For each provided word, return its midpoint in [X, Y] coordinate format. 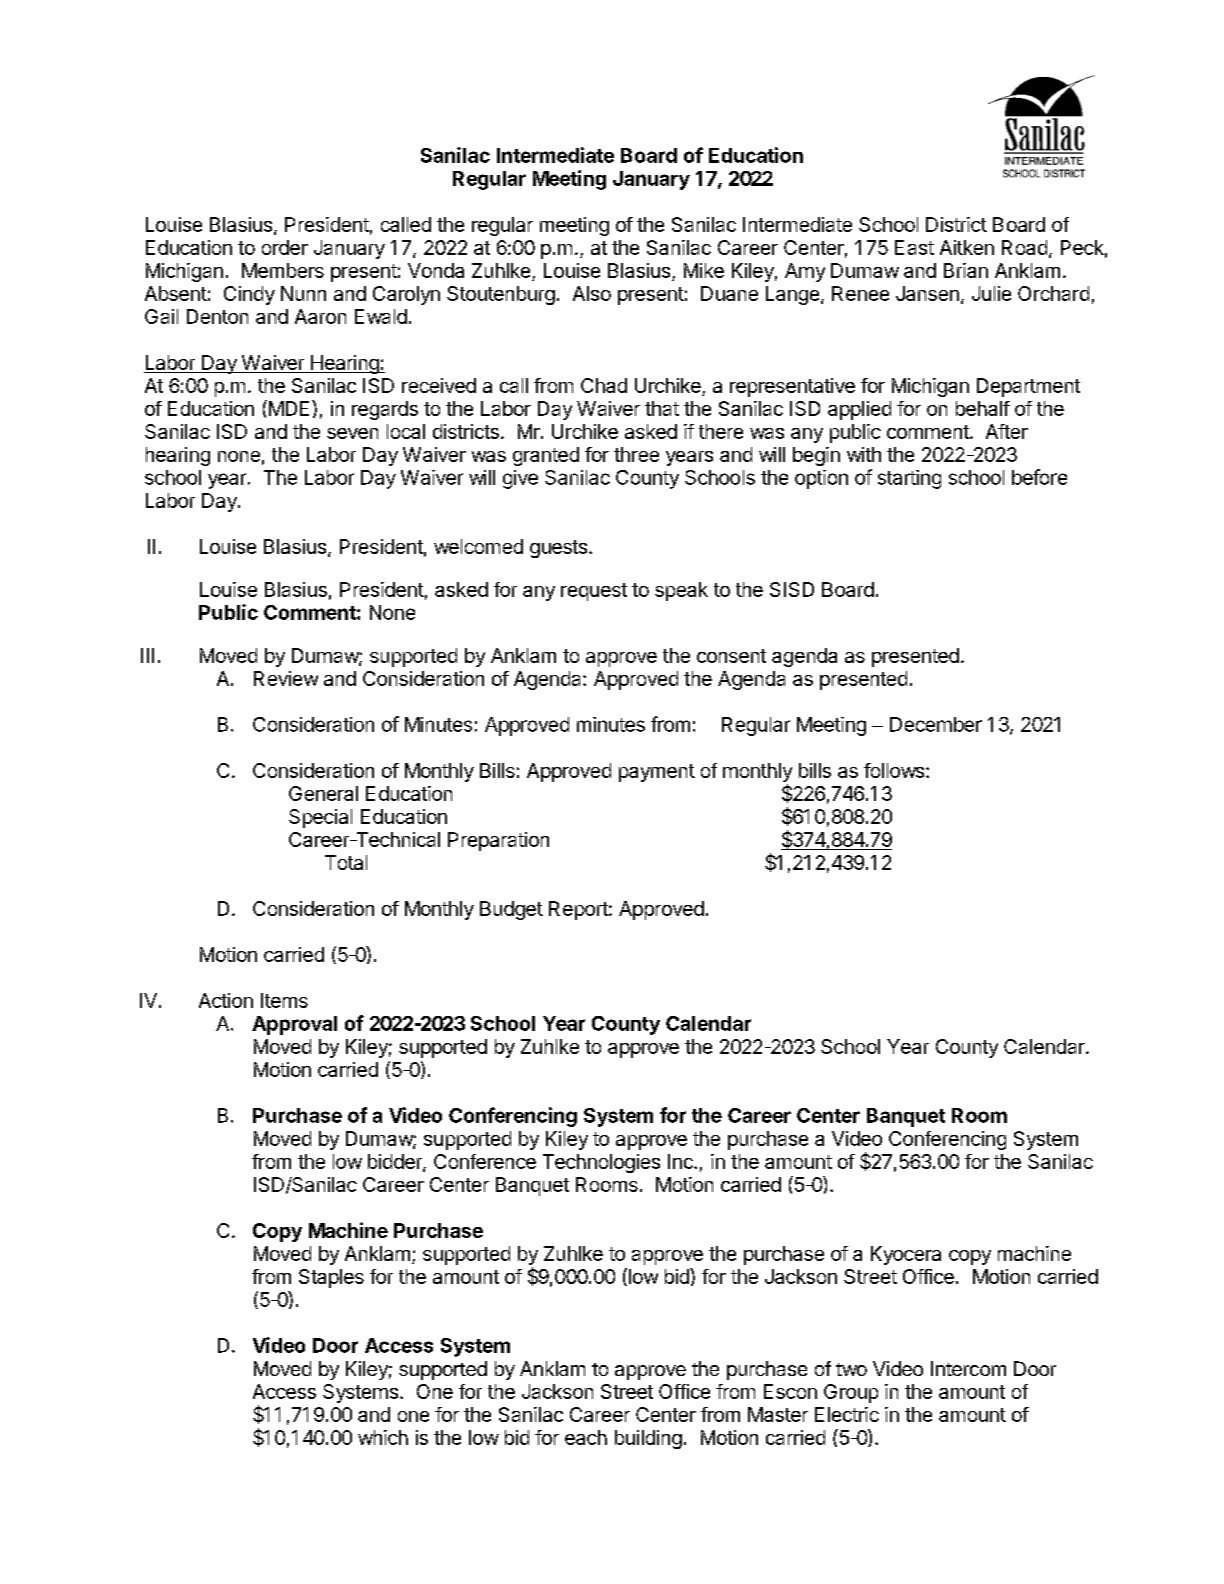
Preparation [498, 841]
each [586, 1437]
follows [894, 770]
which [383, 1437]
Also [592, 293]
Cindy [249, 295]
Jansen [927, 293]
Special [320, 818]
